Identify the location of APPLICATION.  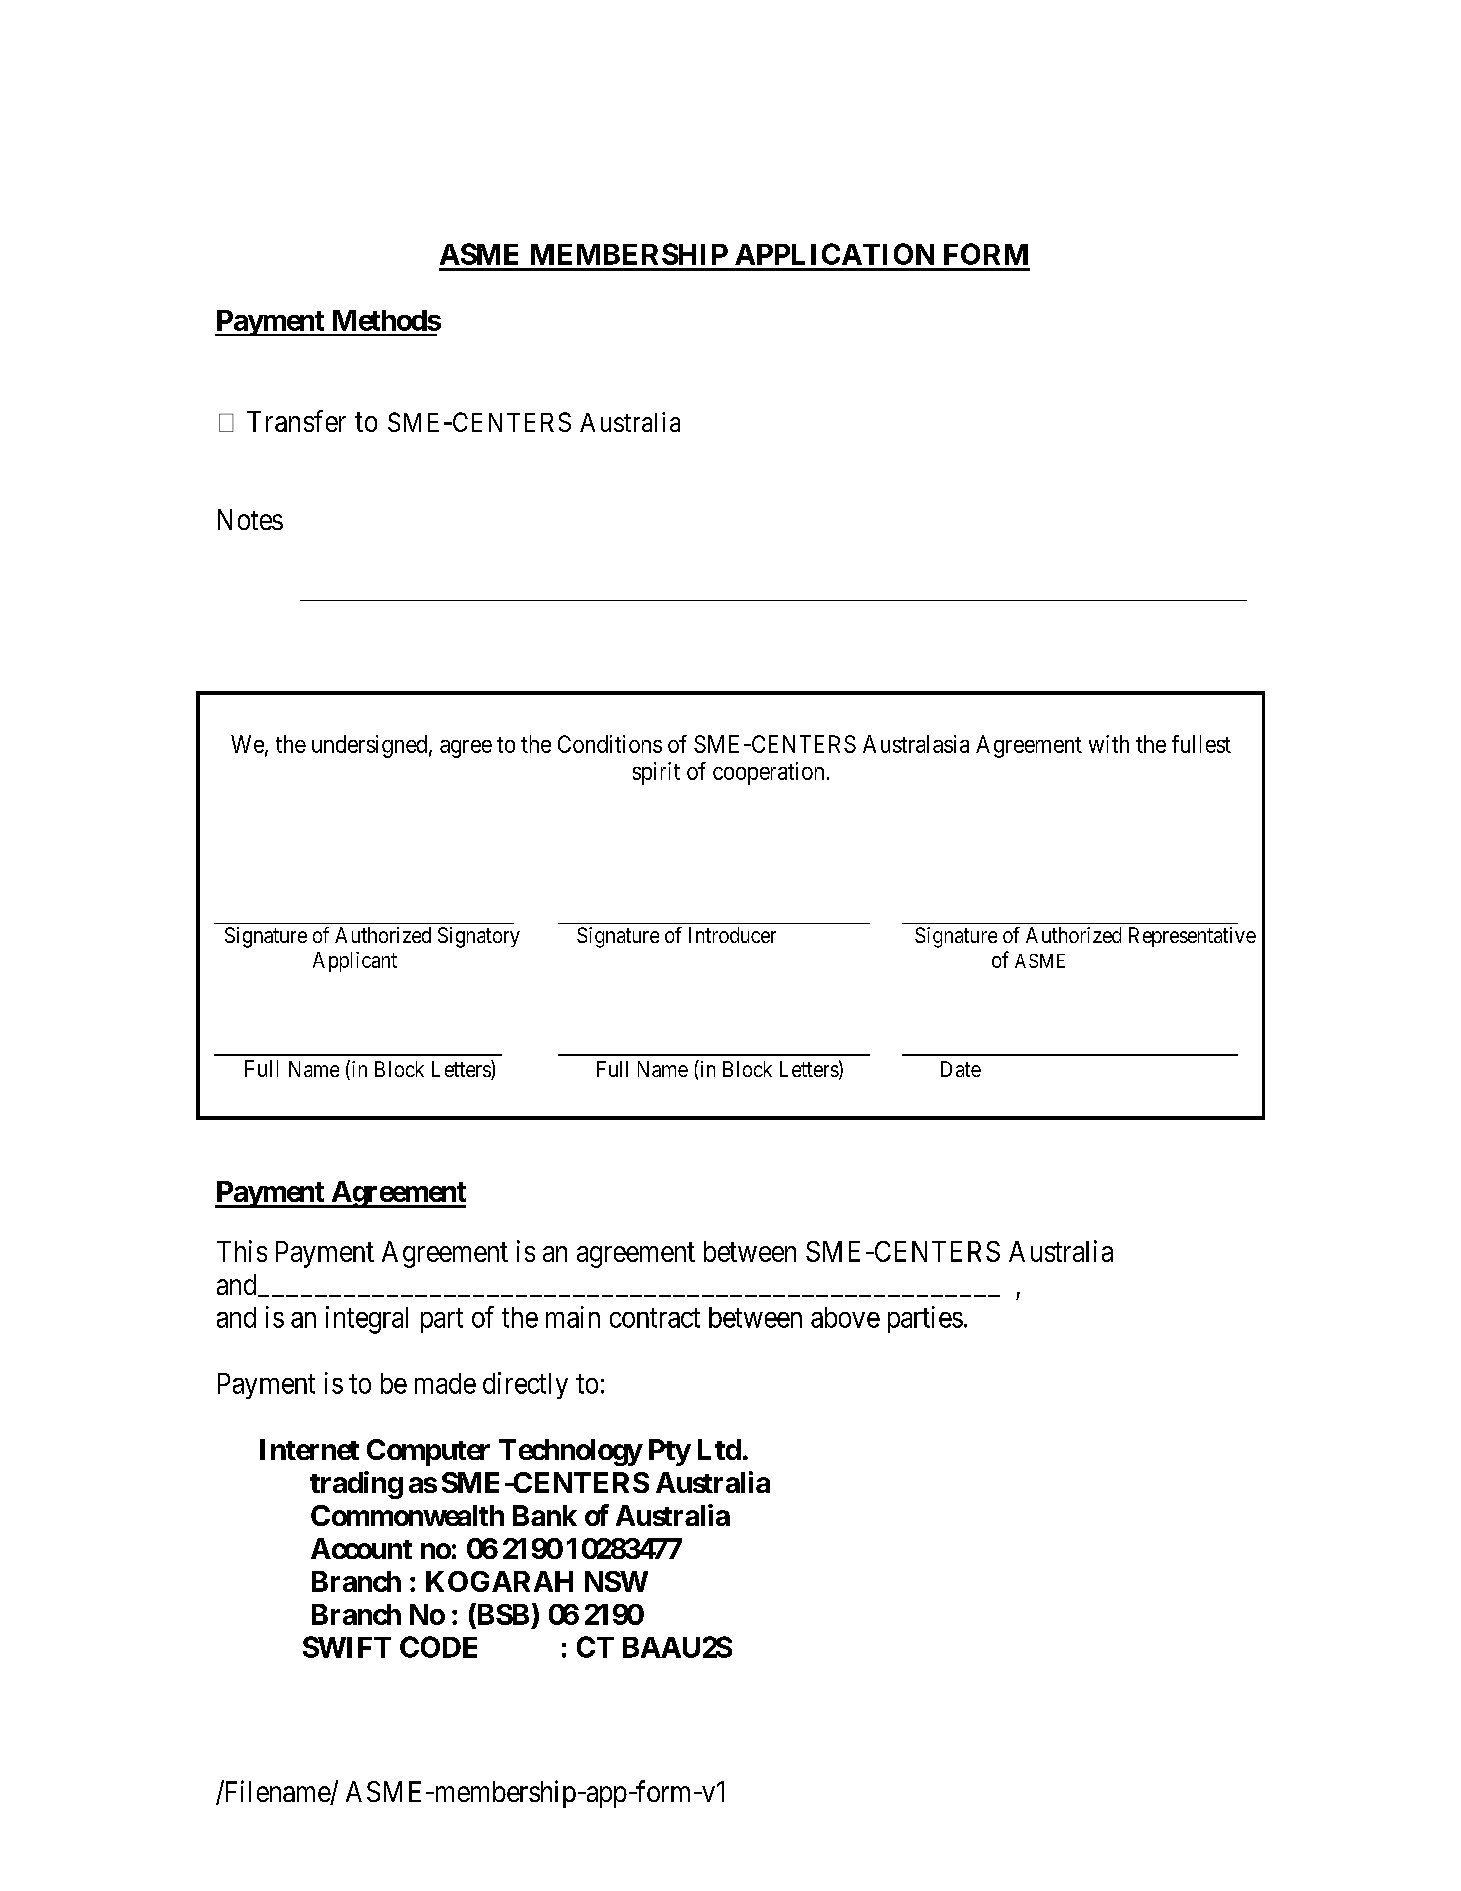
(834, 254).
